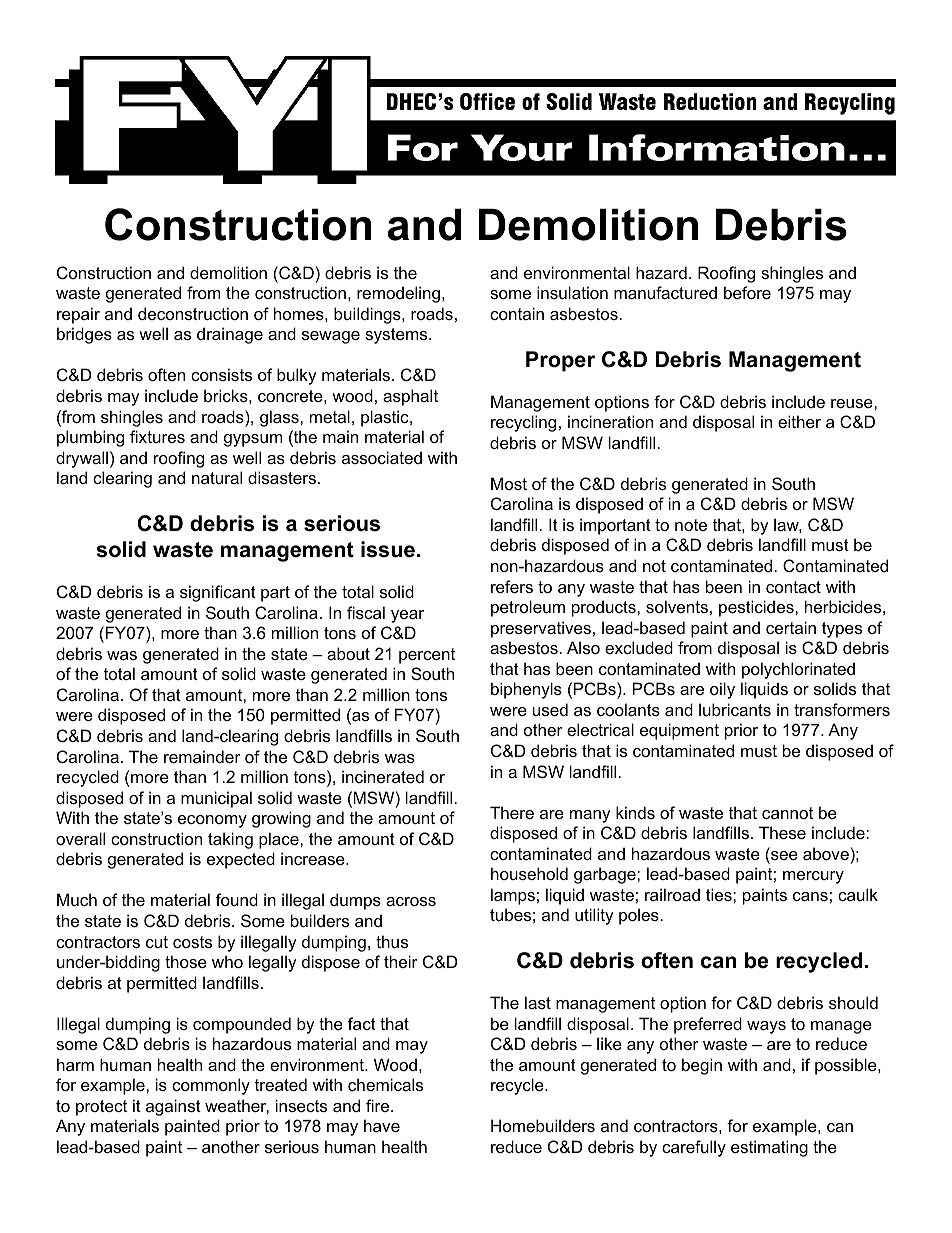  What do you see at coordinates (230, 335) in the image?
I see `drainage` at bounding box center [230, 335].
